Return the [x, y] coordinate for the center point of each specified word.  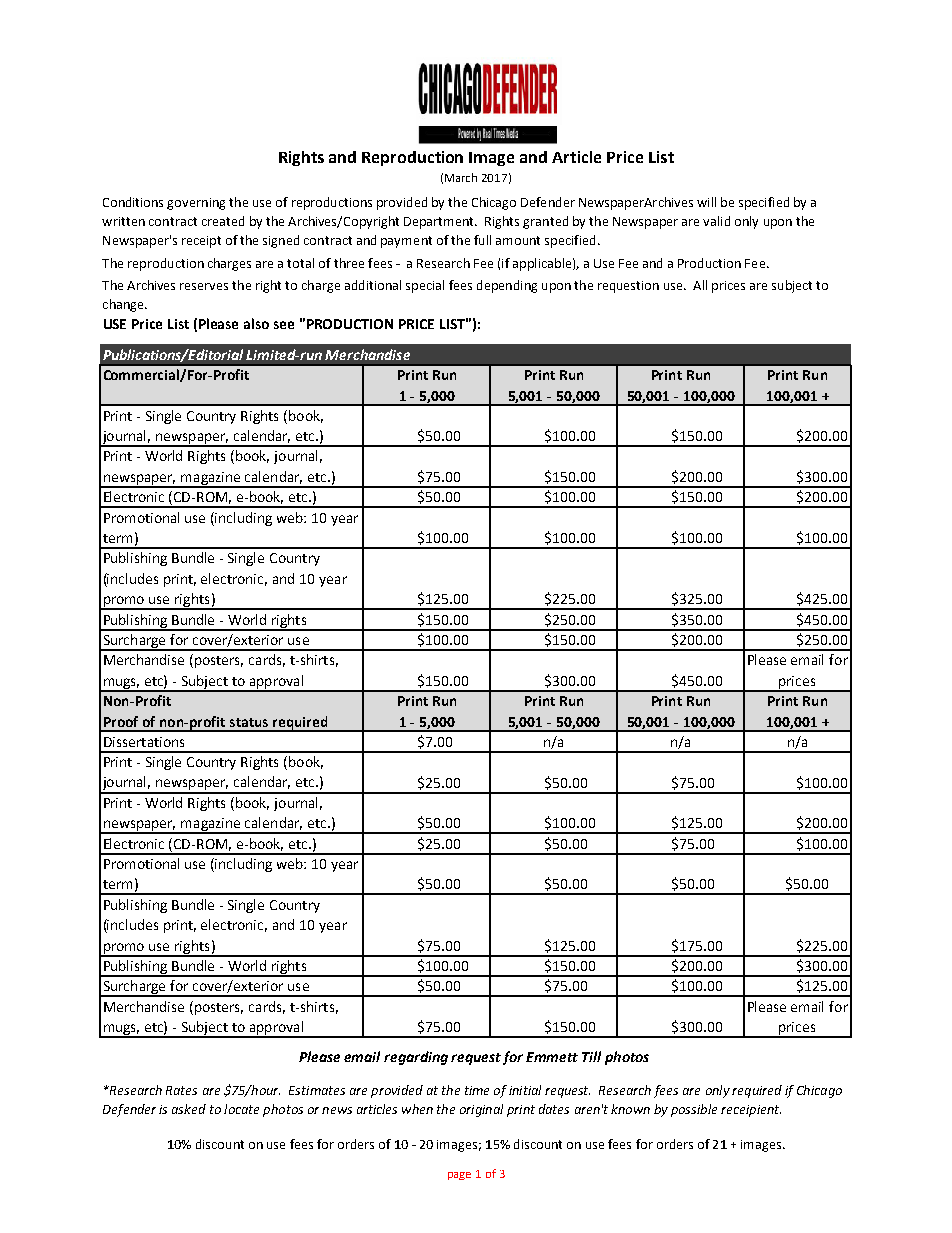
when [417, 1109]
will [706, 202]
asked [189, 1109]
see [284, 325]
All [700, 285]
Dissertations [144, 742]
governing [196, 204]
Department [440, 223]
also [256, 323]
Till [591, 1056]
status [249, 722]
